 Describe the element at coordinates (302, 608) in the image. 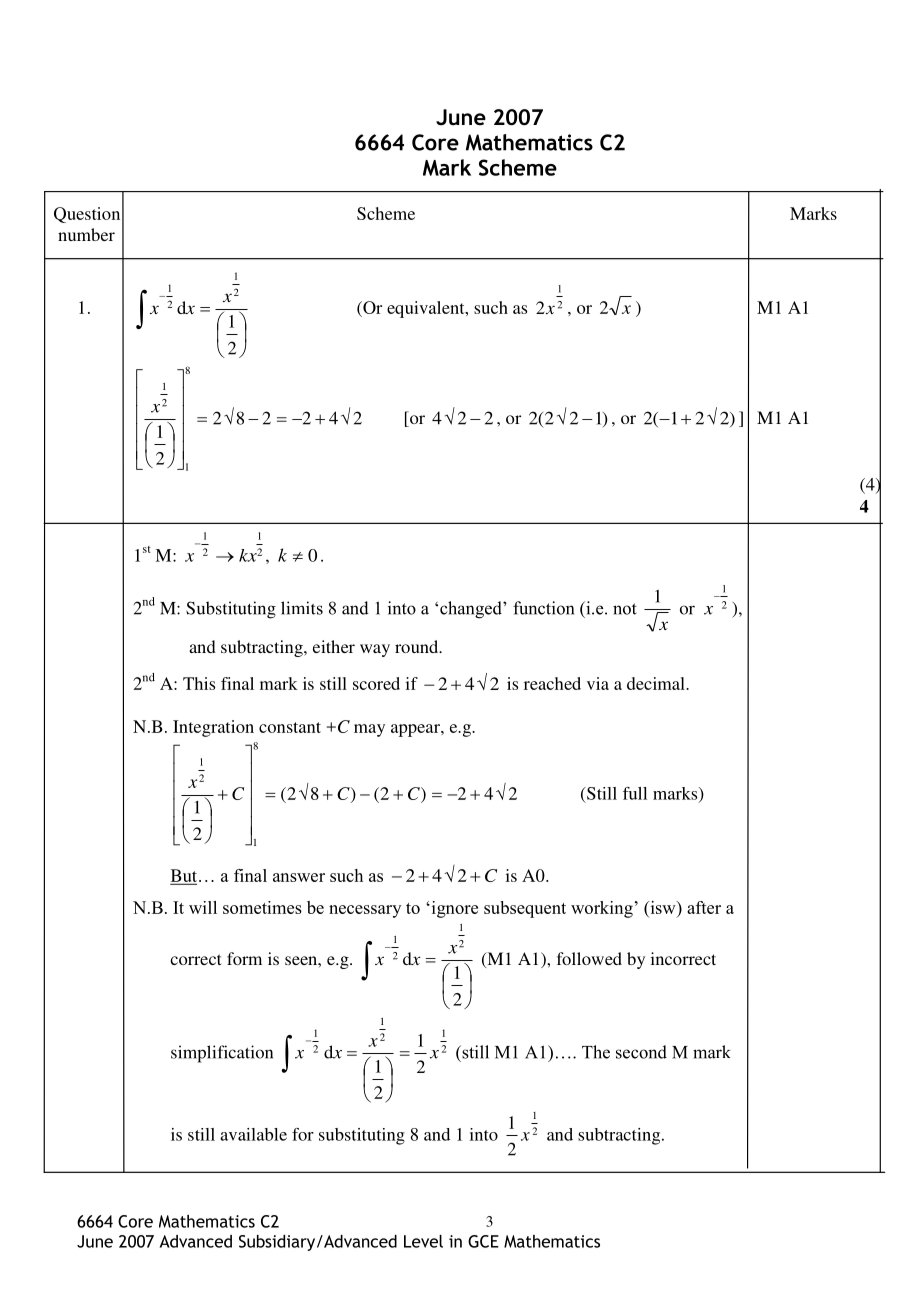

I see `limits` at that location.
